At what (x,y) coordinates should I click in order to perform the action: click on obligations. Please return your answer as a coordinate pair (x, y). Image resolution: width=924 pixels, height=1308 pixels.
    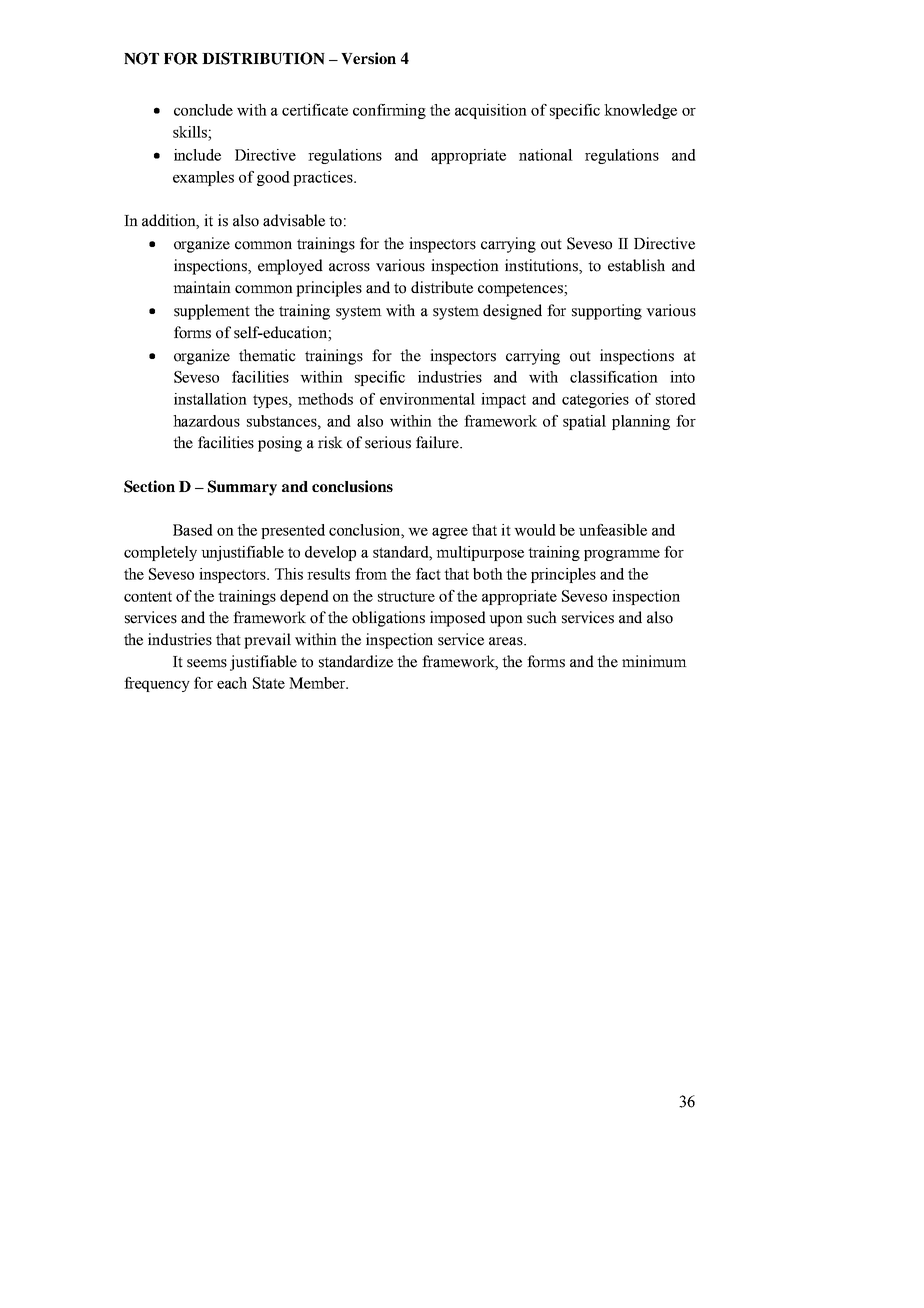
    Looking at the image, I should click on (388, 619).
